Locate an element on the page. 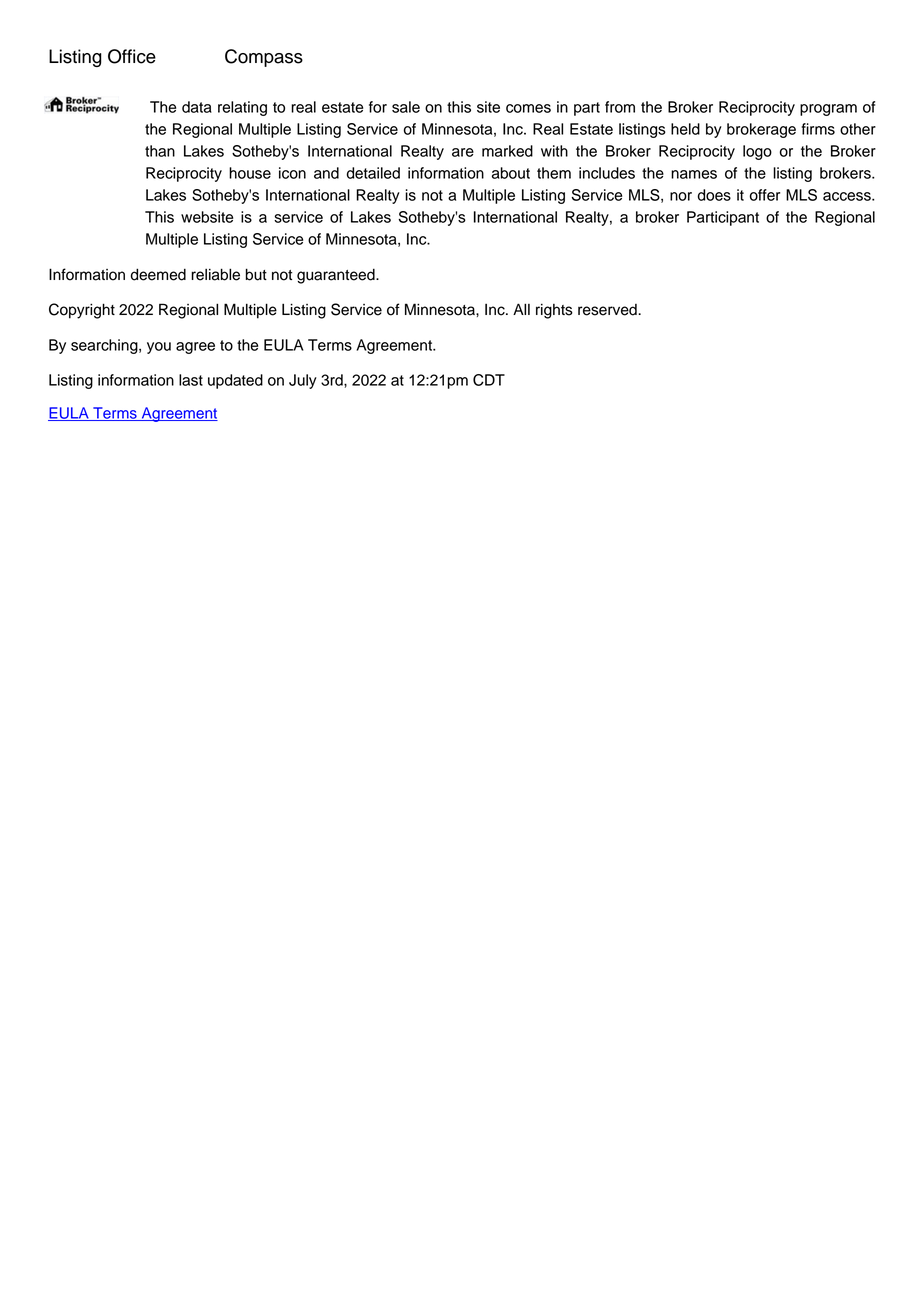 This document has height=1308, width=924. CDT is located at coordinates (489, 380).
